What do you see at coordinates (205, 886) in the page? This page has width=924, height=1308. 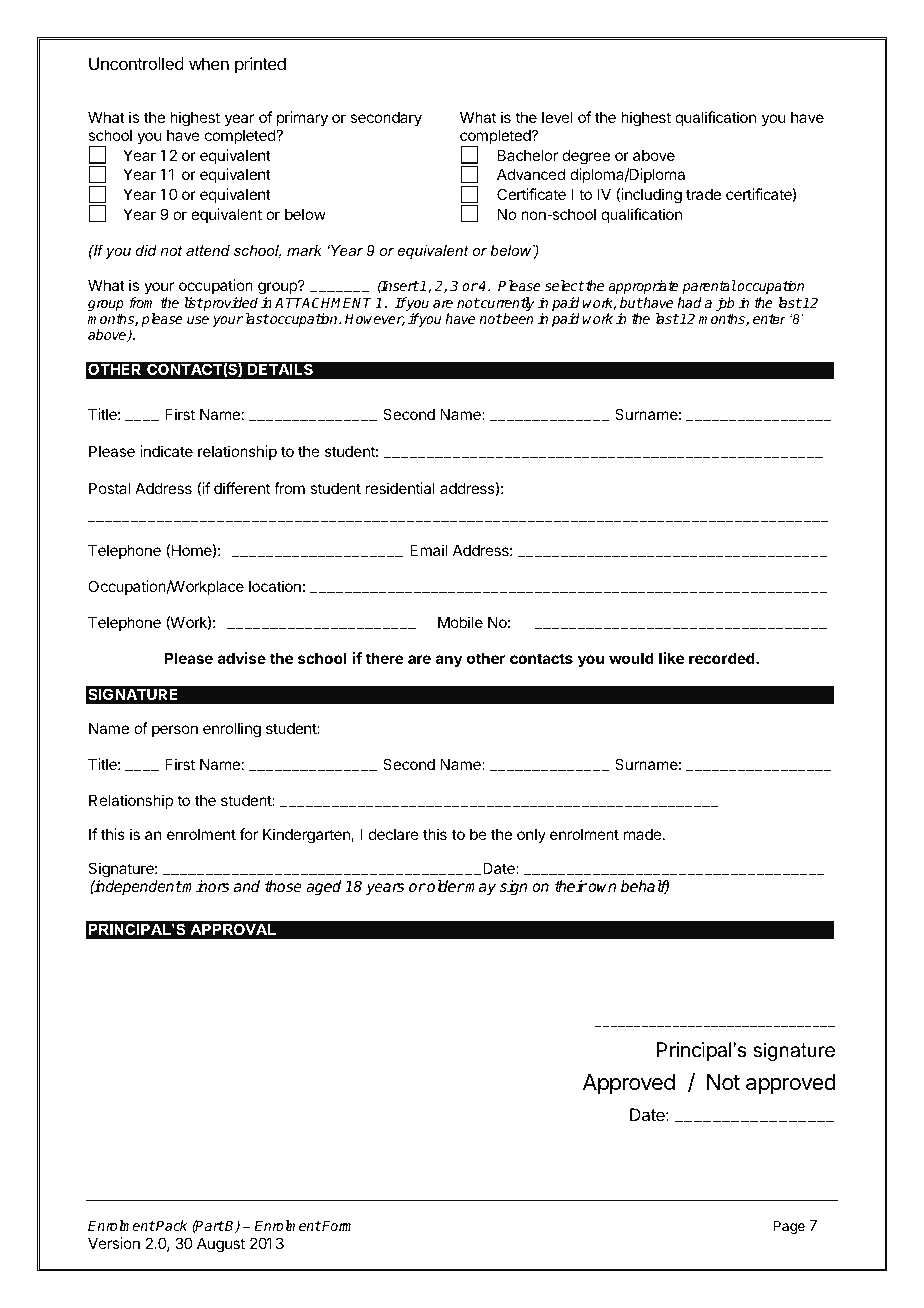 I see `minors` at bounding box center [205, 886].
